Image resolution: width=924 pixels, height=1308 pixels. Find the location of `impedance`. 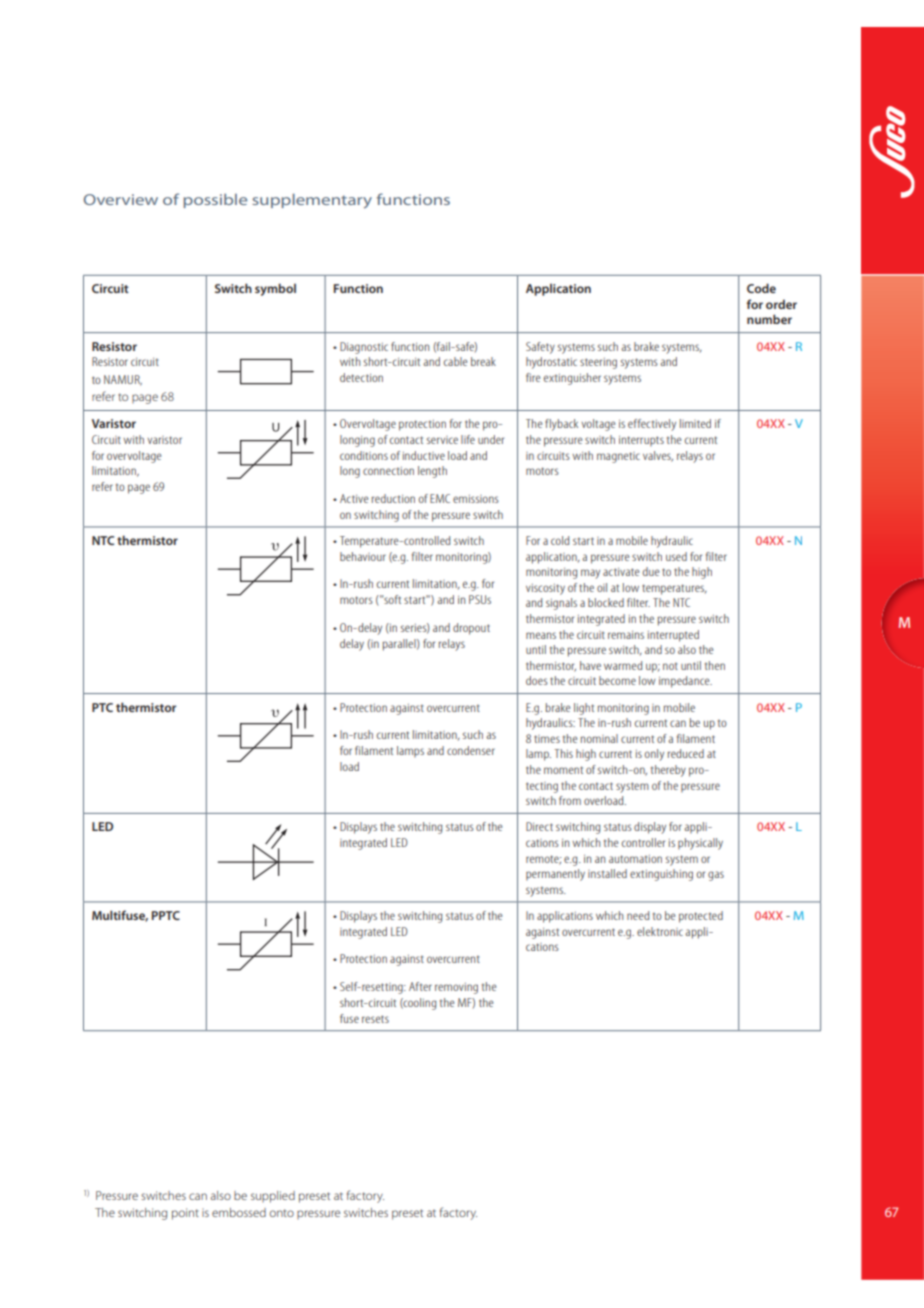

impedance is located at coordinates (685, 682).
